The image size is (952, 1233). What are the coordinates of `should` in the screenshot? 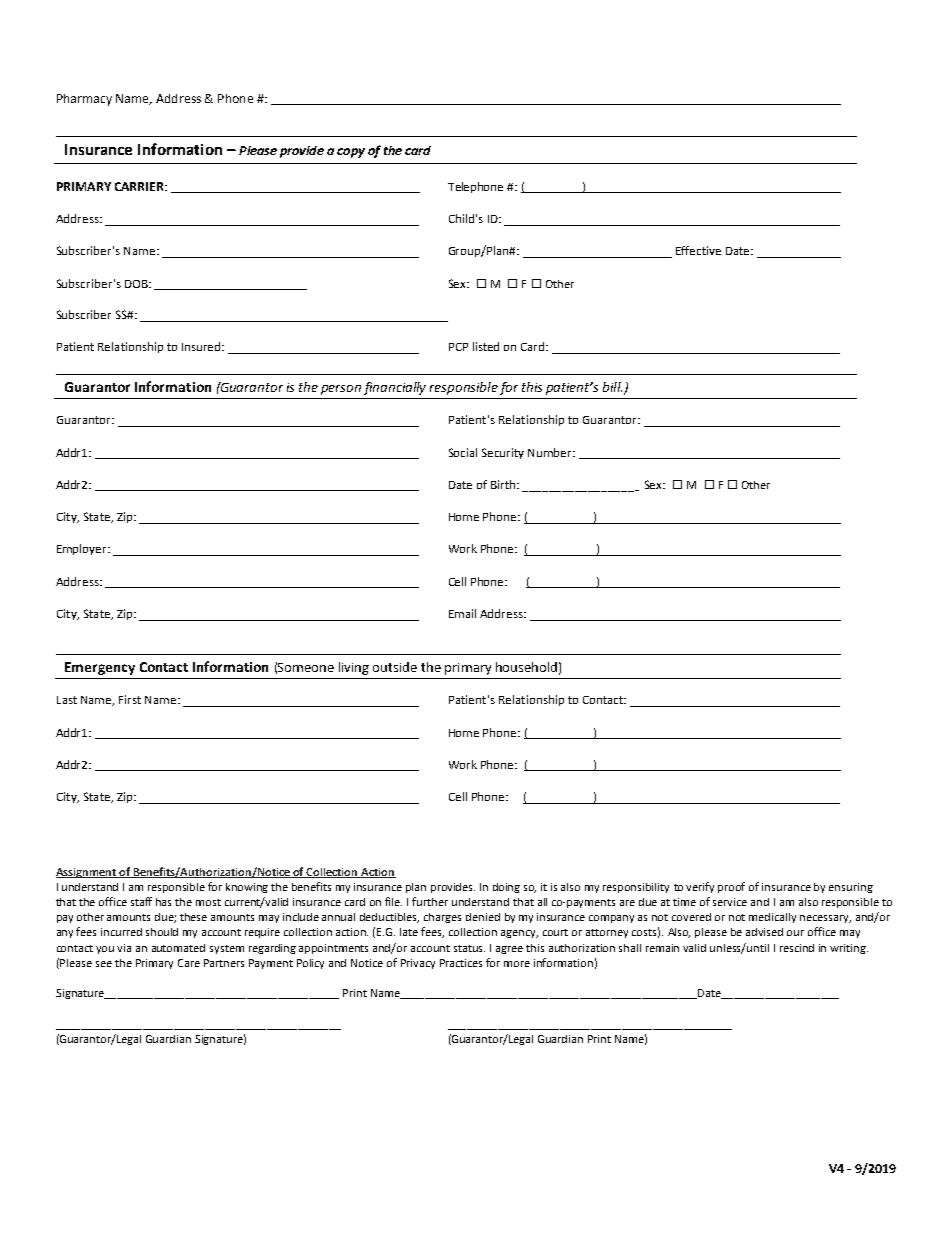 It's located at (162, 932).
